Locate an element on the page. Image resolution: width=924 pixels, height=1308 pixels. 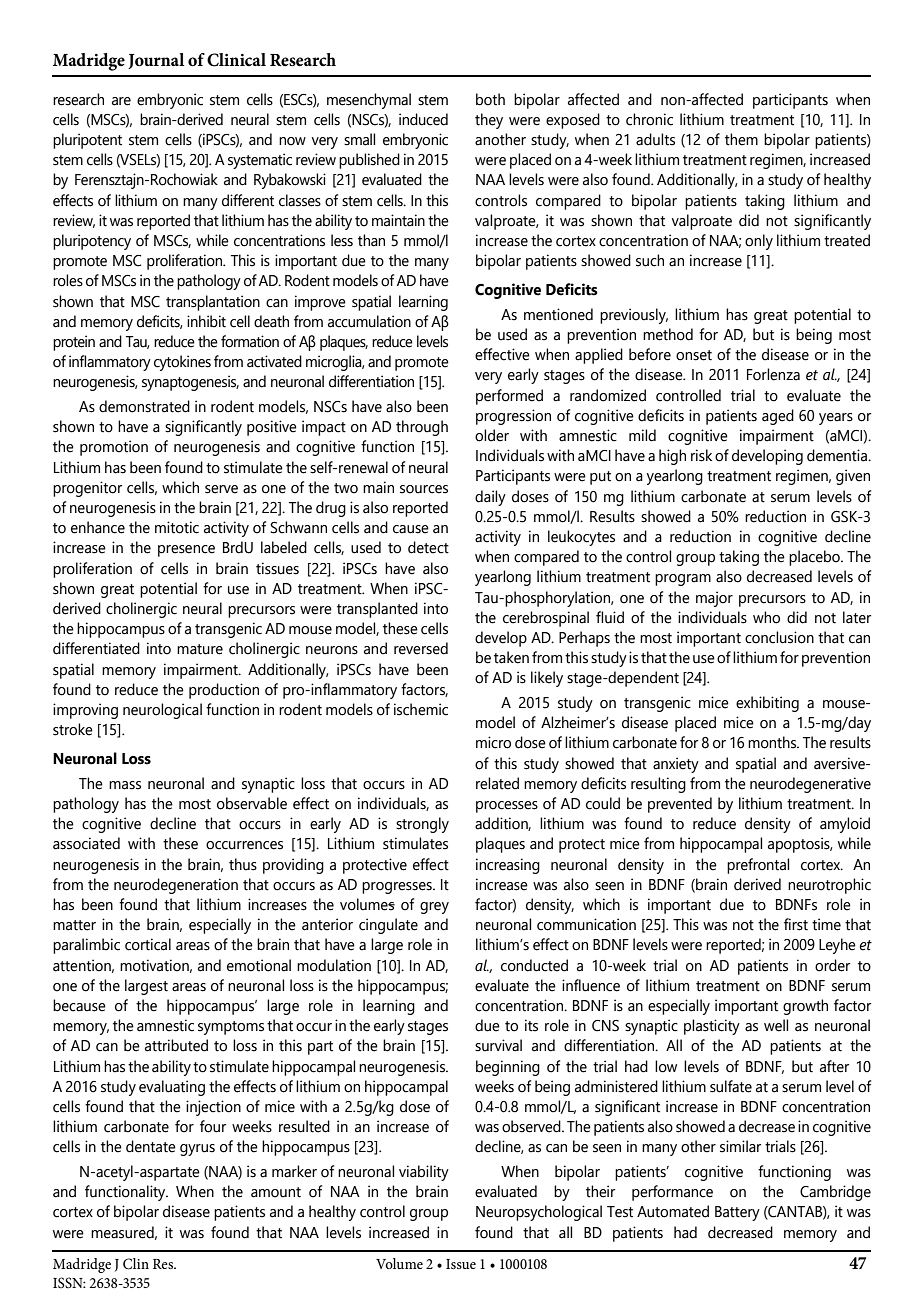
dentate is located at coordinates (151, 1146).
